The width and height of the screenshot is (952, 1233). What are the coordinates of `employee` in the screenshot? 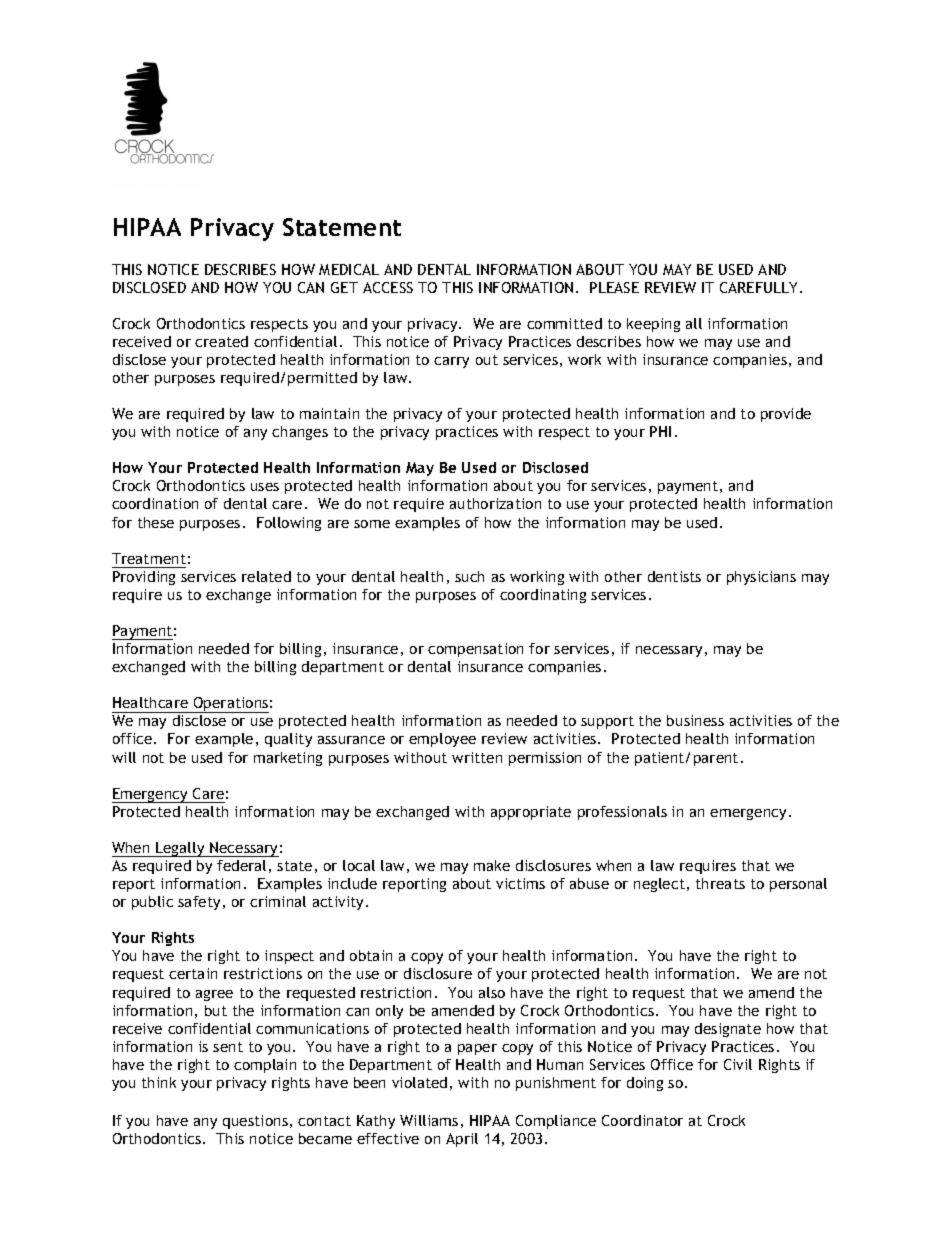 It's located at (442, 740).
